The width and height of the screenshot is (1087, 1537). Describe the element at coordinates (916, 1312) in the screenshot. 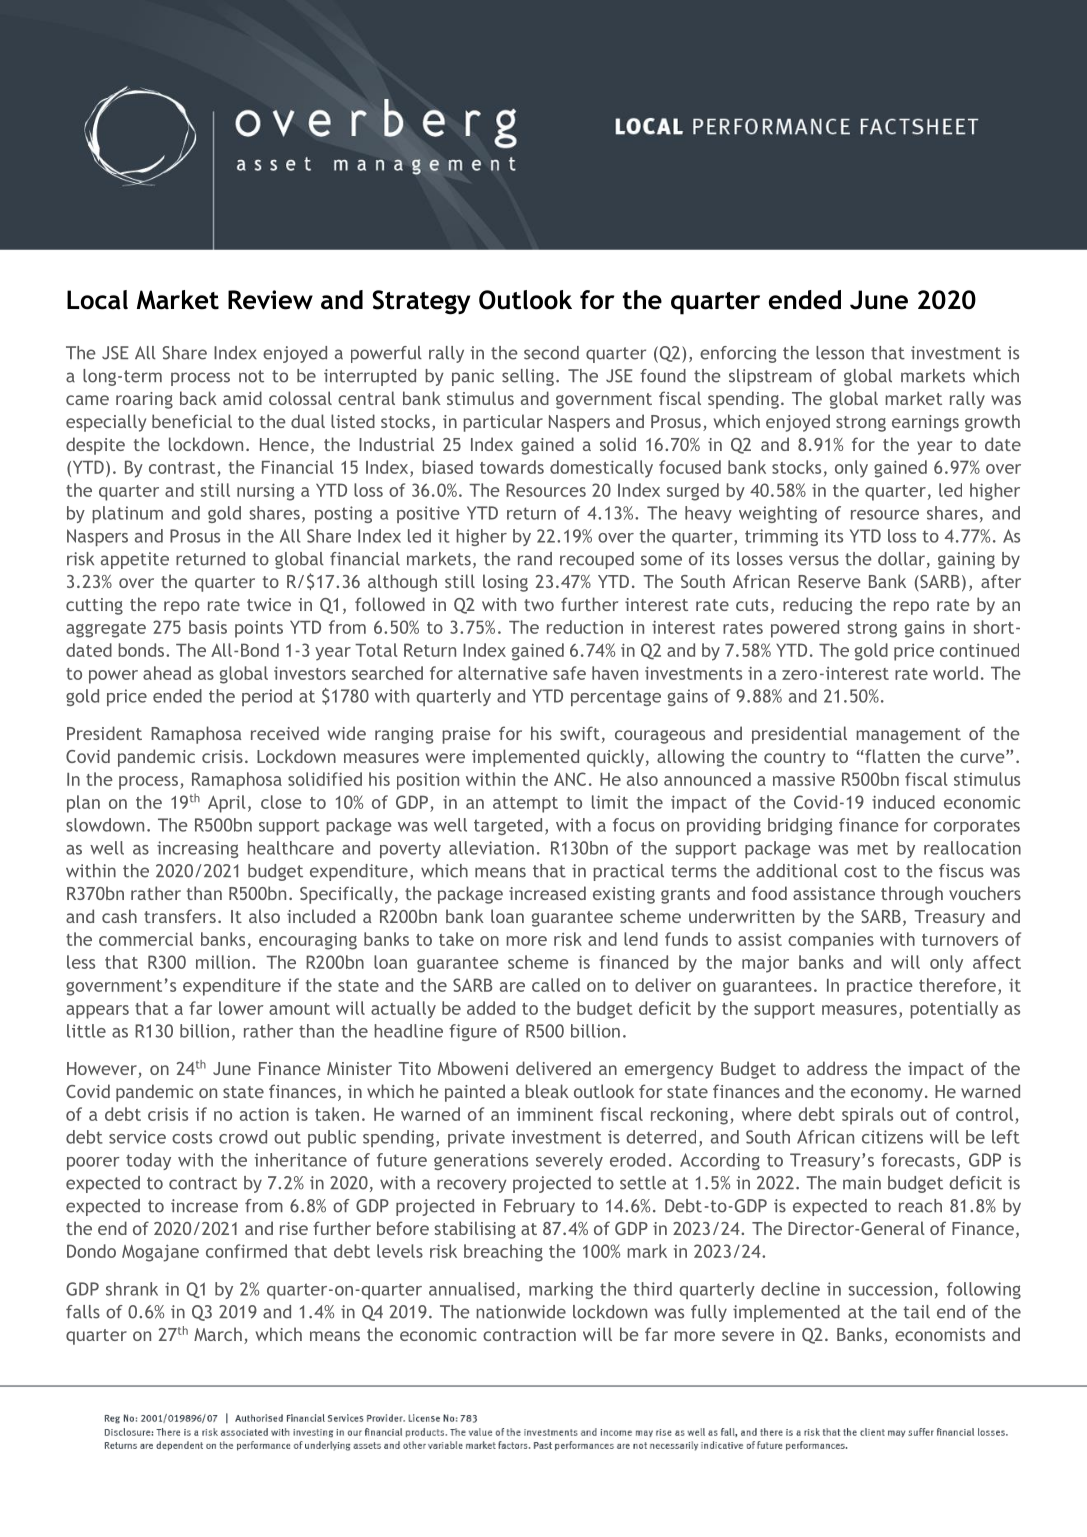

I see `tail` at that location.
